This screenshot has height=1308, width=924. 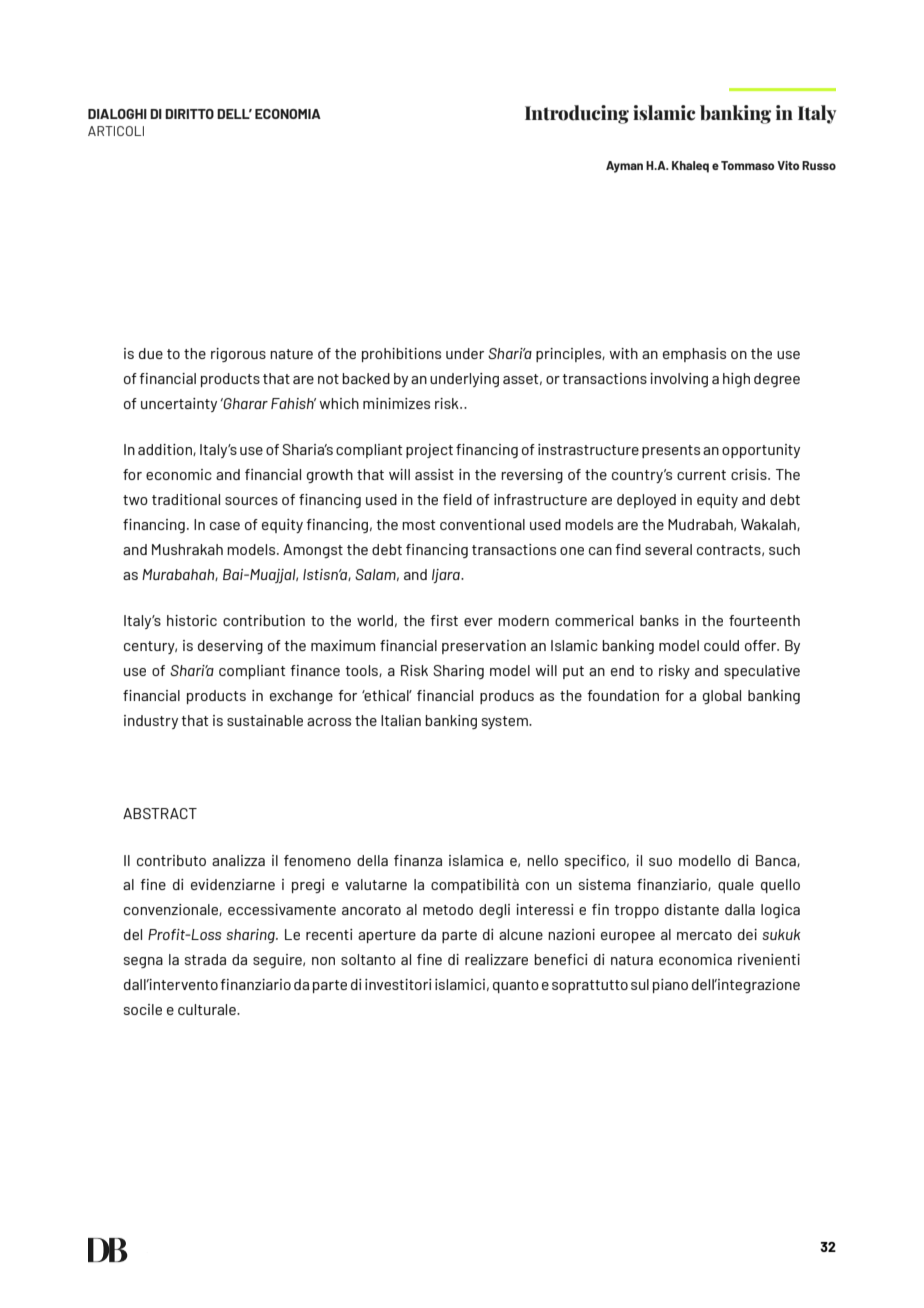 I want to click on degli, so click(x=494, y=911).
